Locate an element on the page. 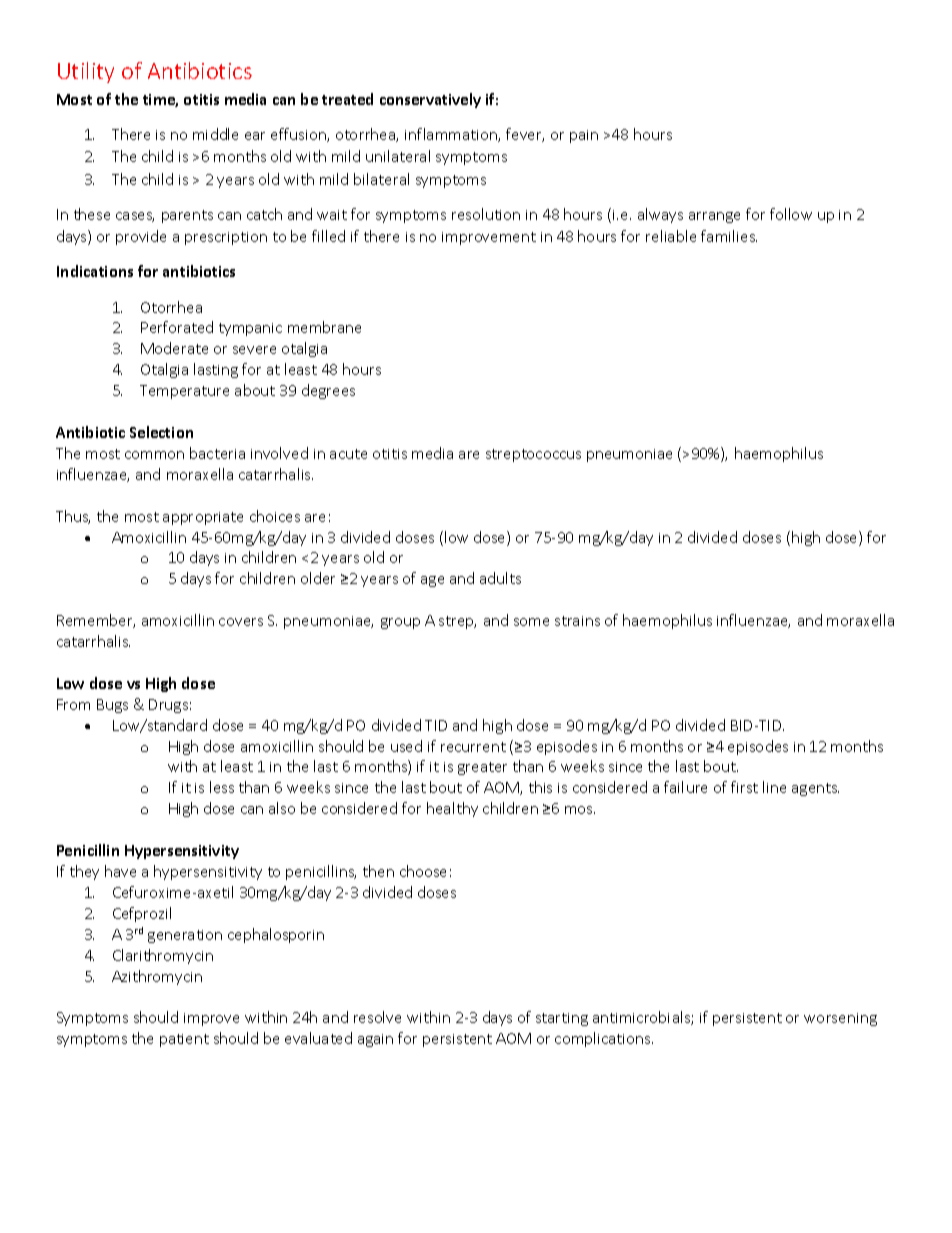 This document has height=1233, width=952. conservatively is located at coordinates (430, 100).
